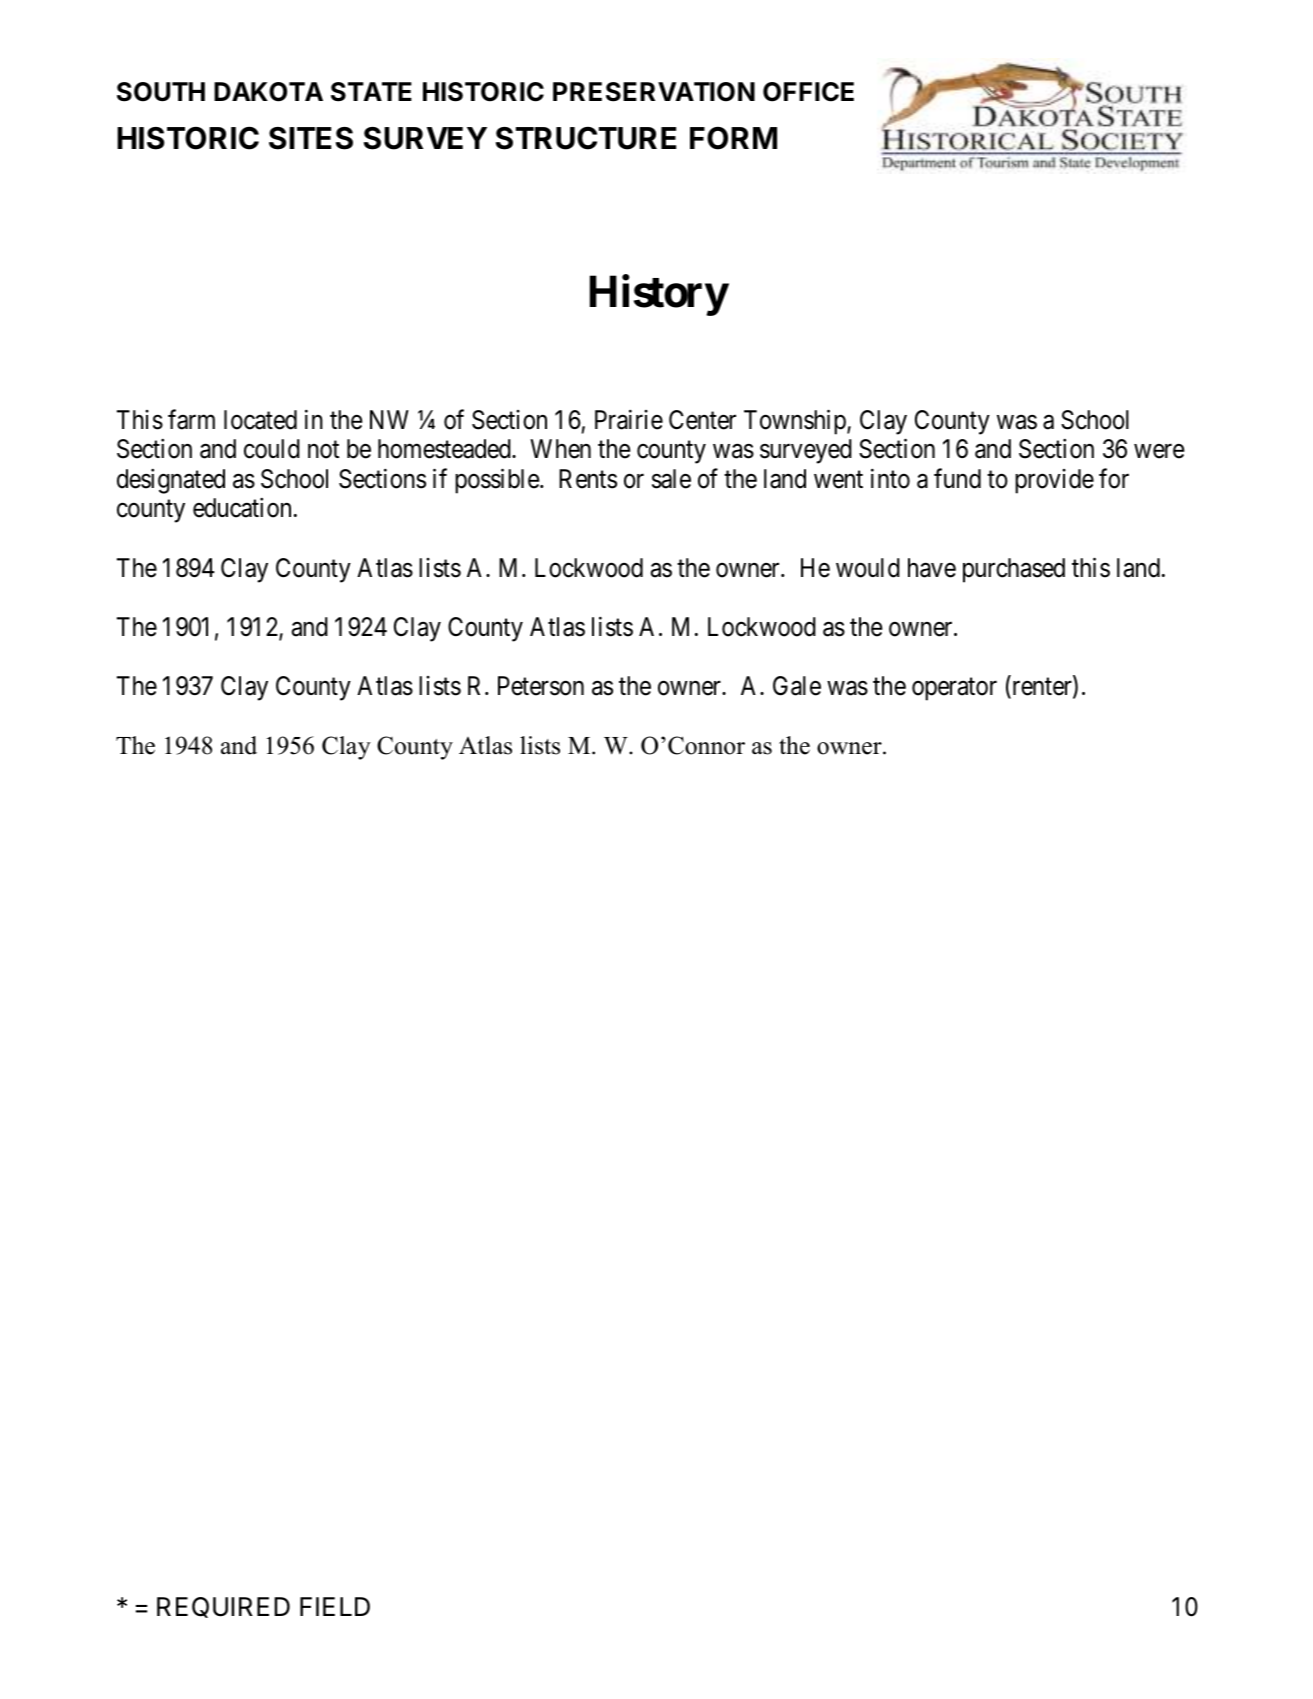 This image has width=1313, height=1699. I want to click on have, so click(932, 568).
